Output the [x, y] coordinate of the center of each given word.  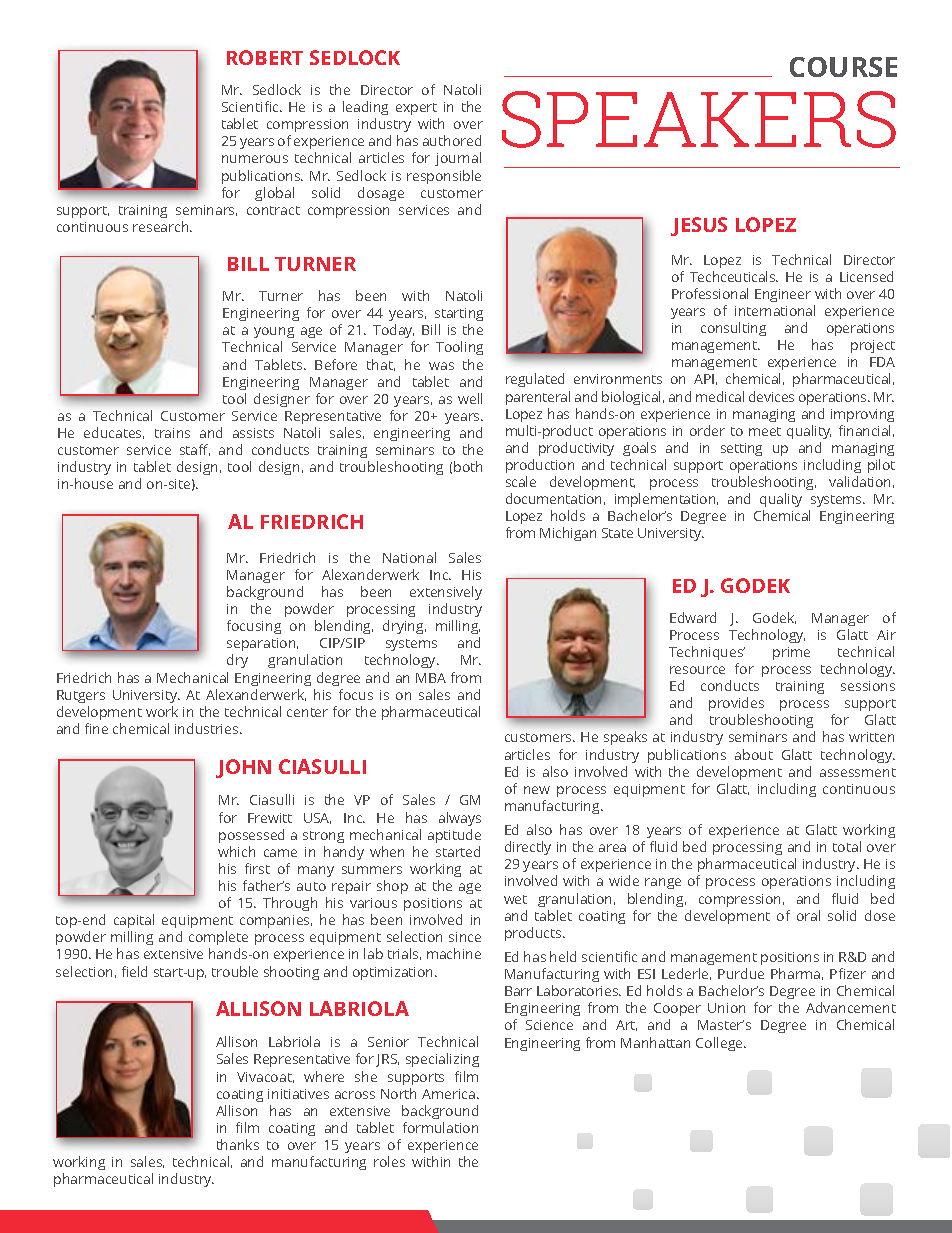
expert [416, 109]
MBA [431, 678]
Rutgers [81, 696]
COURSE [843, 67]
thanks [238, 1144]
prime [791, 653]
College [720, 1044]
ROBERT [265, 57]
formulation [440, 1127]
